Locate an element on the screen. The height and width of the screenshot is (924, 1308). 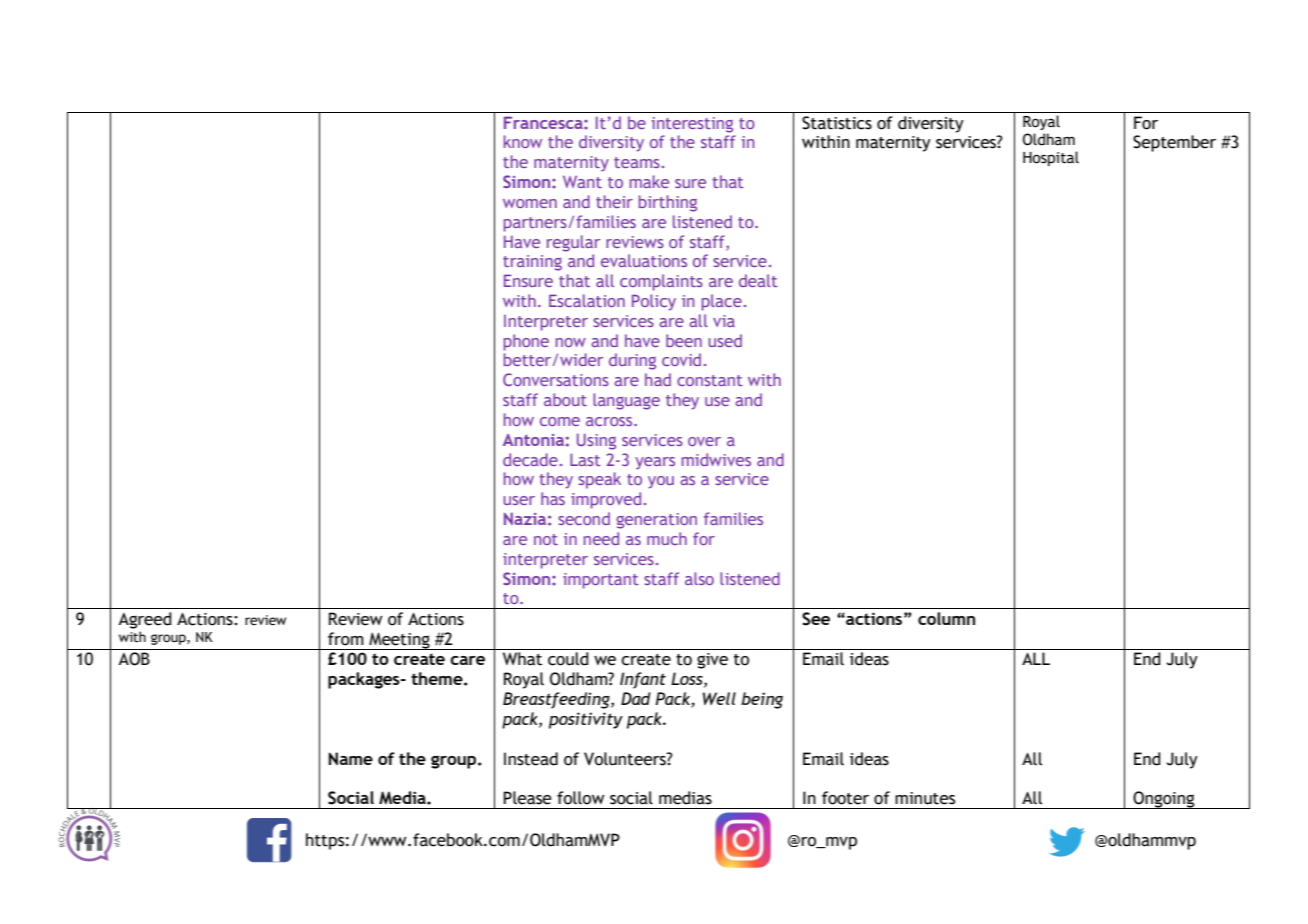
Ongoing is located at coordinates (1164, 800).
